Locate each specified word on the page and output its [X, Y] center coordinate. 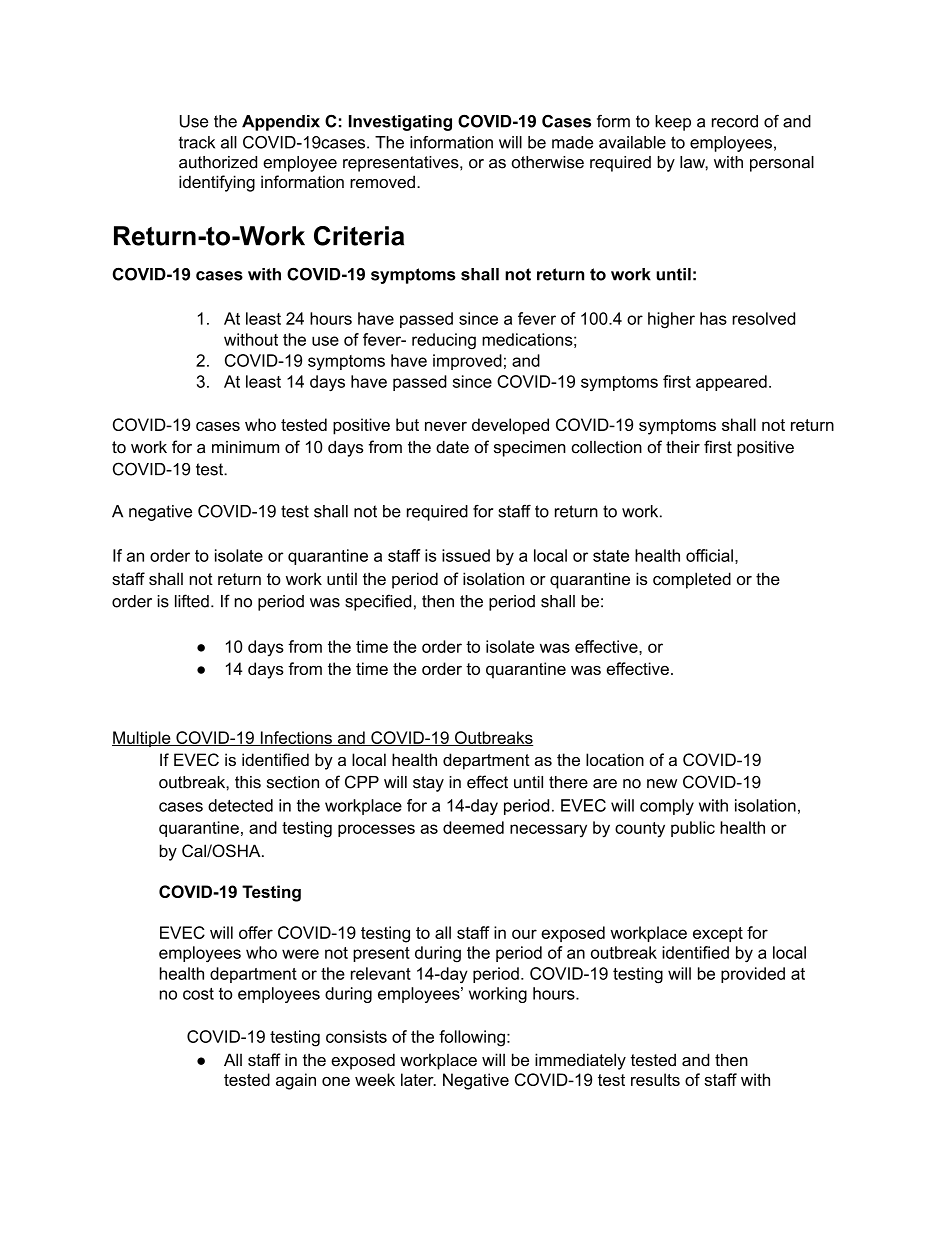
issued [466, 555]
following [472, 1038]
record [735, 121]
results [655, 1079]
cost [198, 994]
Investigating [400, 123]
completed [692, 580]
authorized [218, 162]
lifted [192, 601]
